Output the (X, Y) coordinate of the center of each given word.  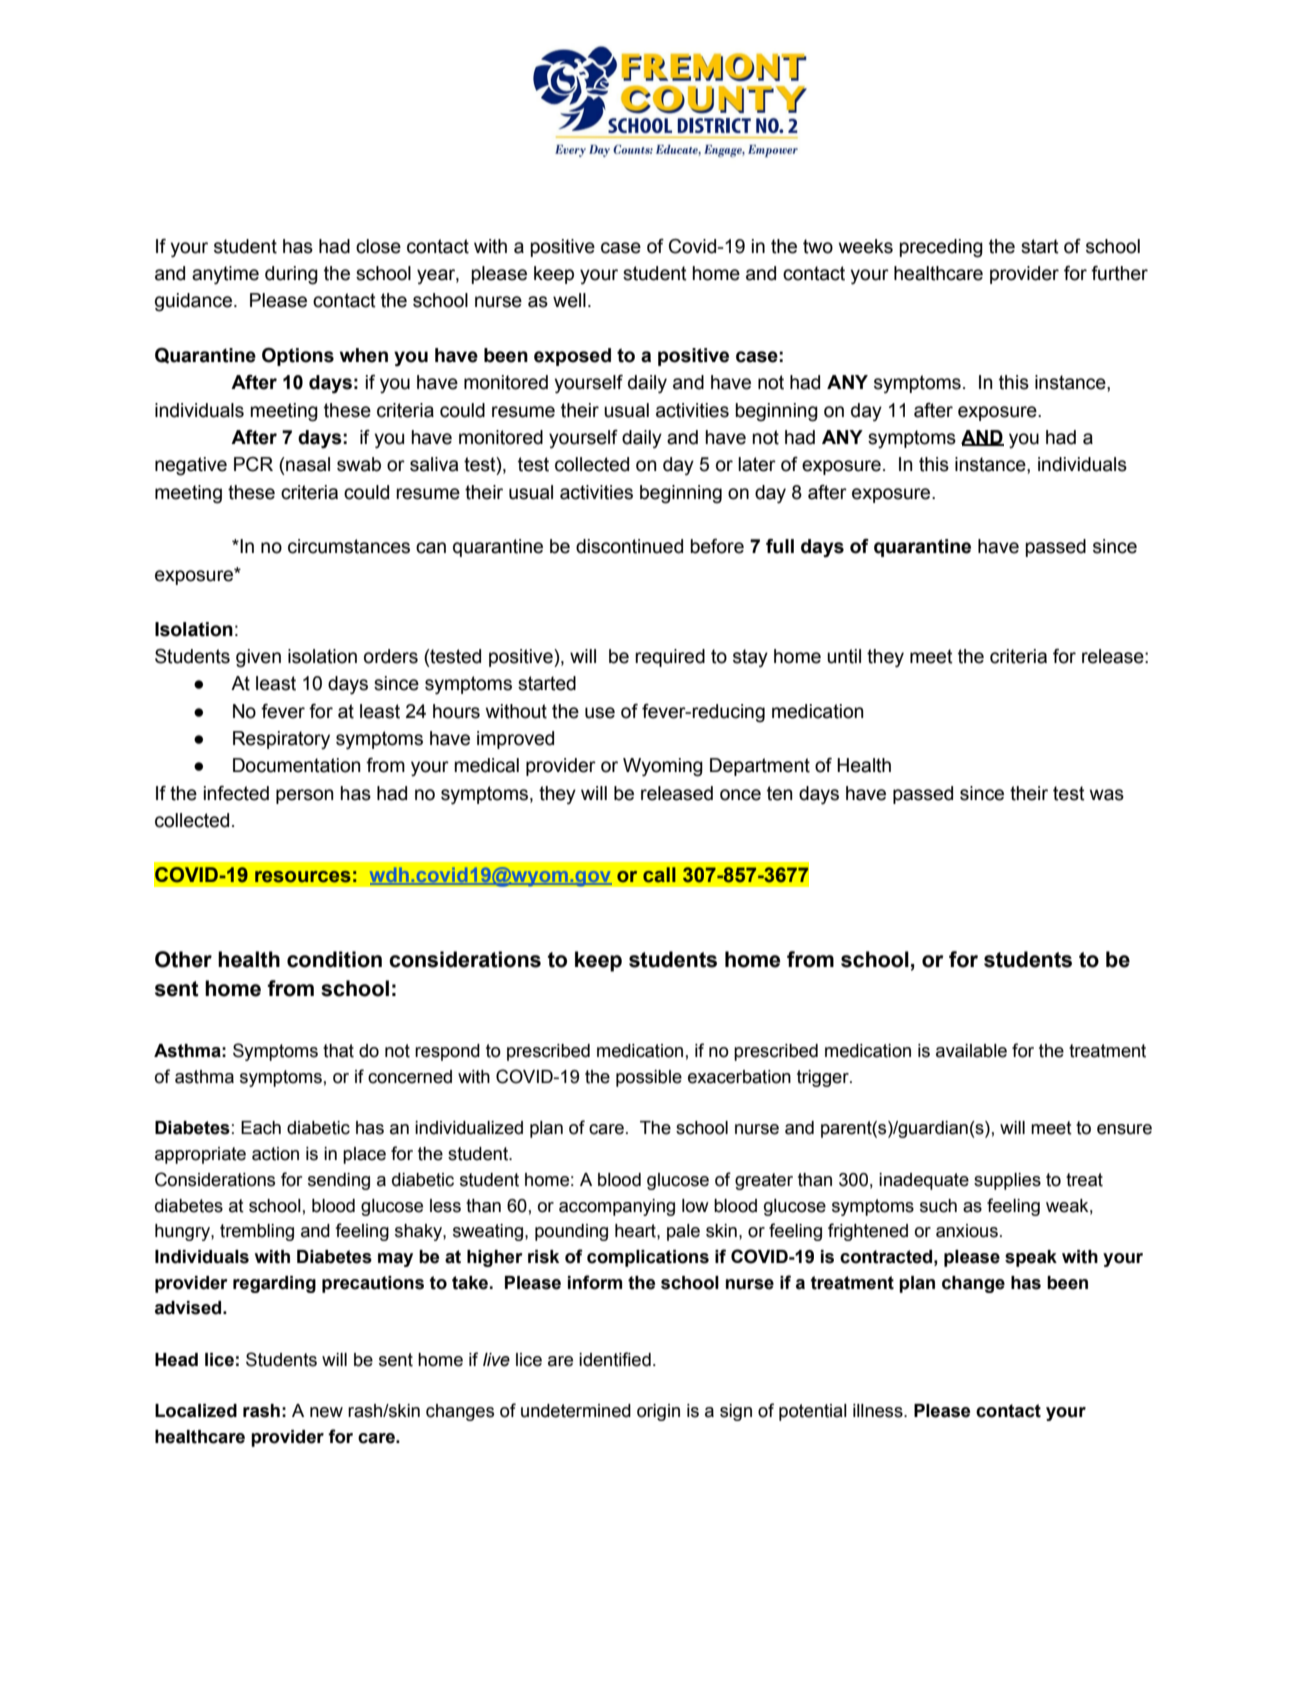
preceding (941, 248)
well (569, 300)
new (326, 1412)
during (291, 275)
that (338, 1051)
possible (649, 1078)
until (844, 656)
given (258, 658)
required (670, 658)
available (971, 1051)
